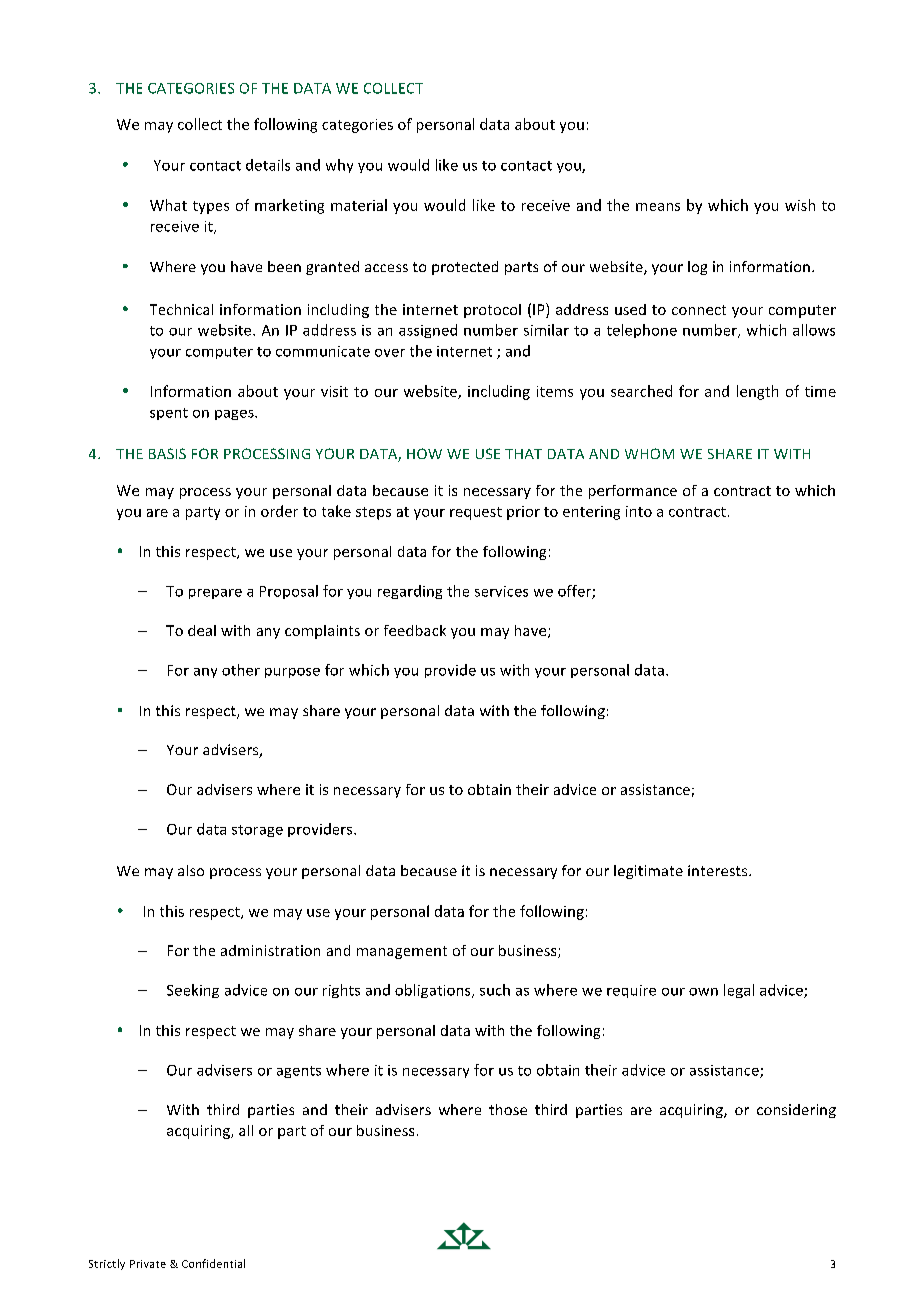  I want to click on prepare, so click(215, 594).
